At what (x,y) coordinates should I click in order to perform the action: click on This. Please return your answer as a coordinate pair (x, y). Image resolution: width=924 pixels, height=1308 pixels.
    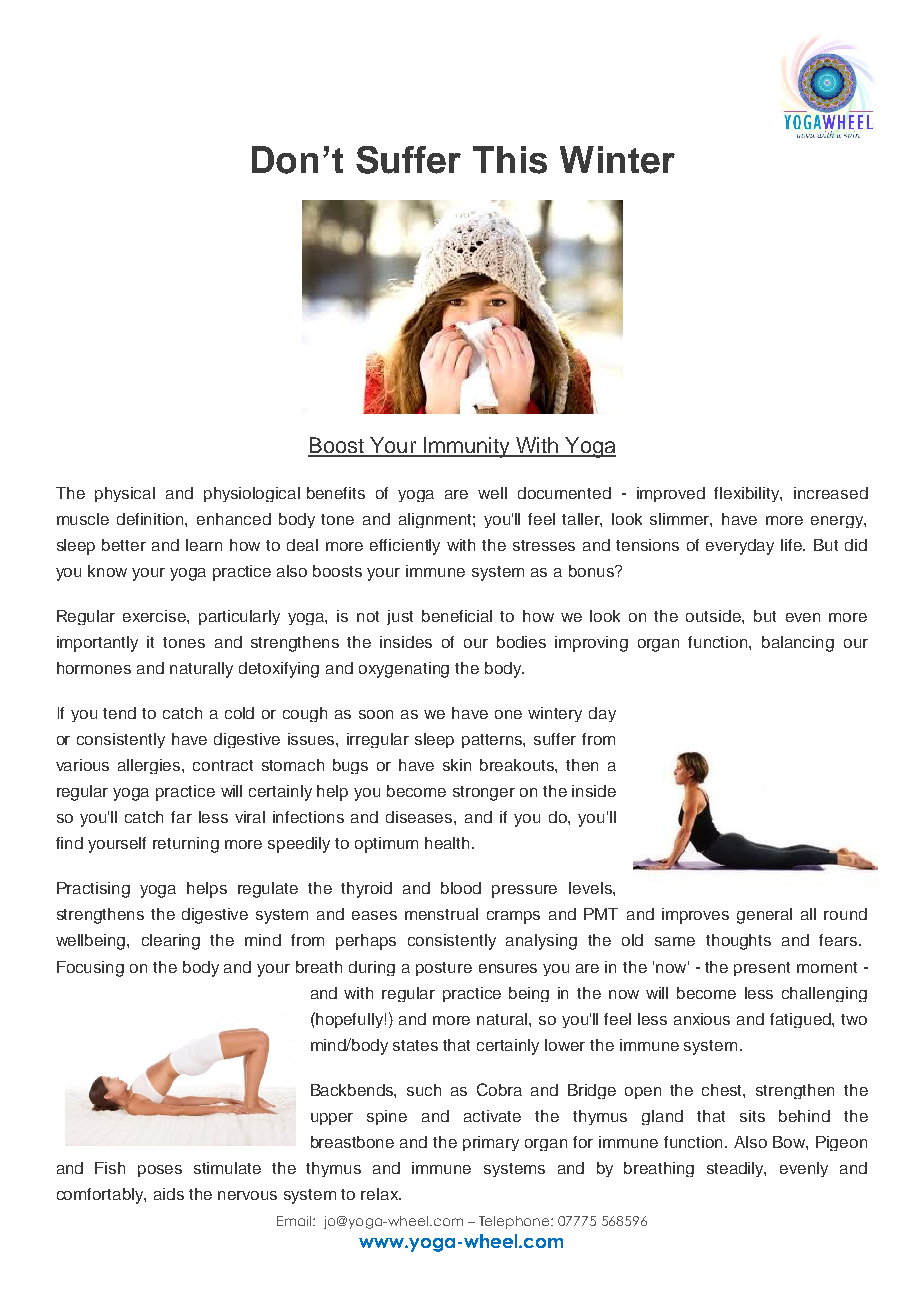
    Looking at the image, I should click on (510, 160).
